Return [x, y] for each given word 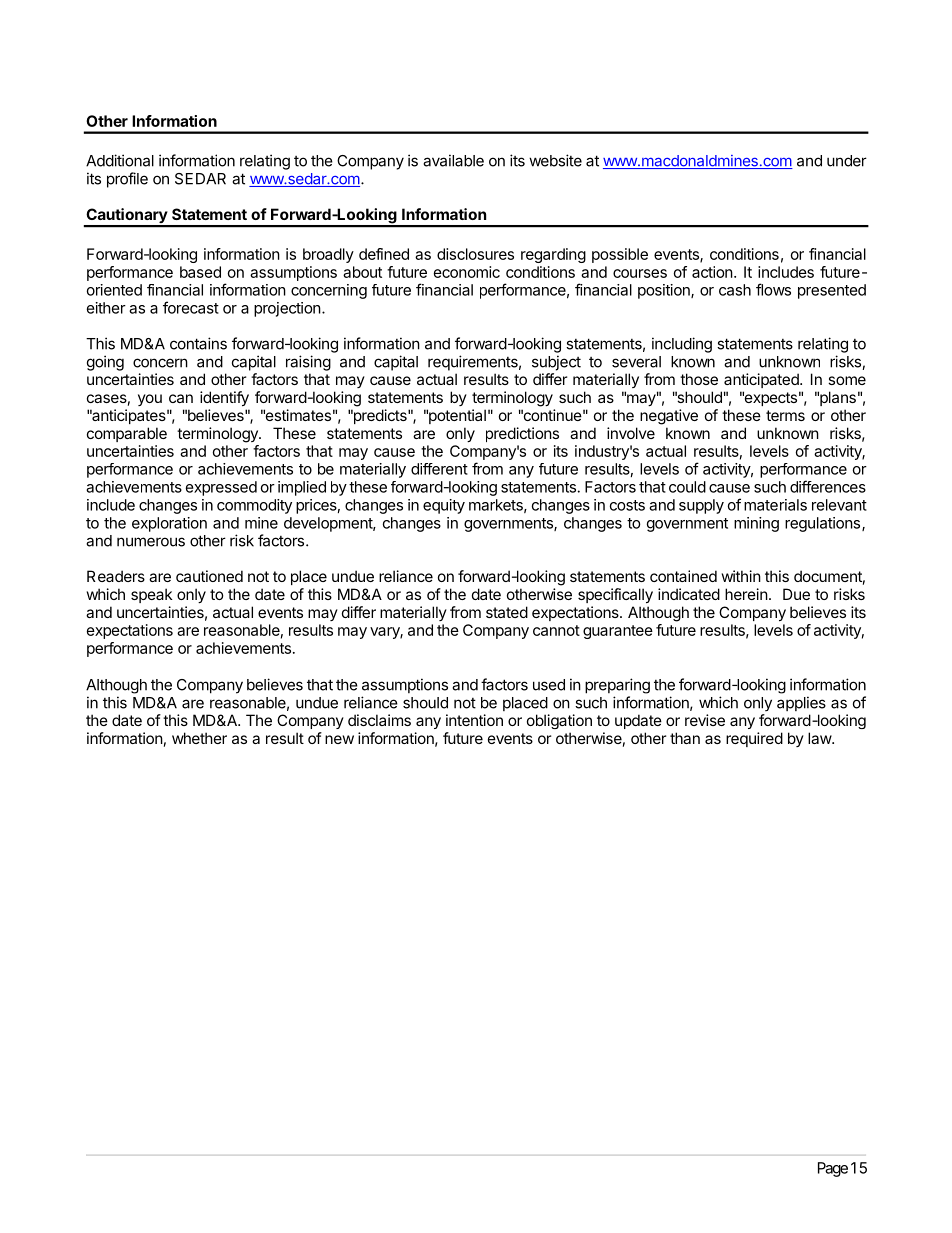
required [754, 739]
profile [127, 180]
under [847, 161]
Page [833, 1169]
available [453, 160]
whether [199, 738]
